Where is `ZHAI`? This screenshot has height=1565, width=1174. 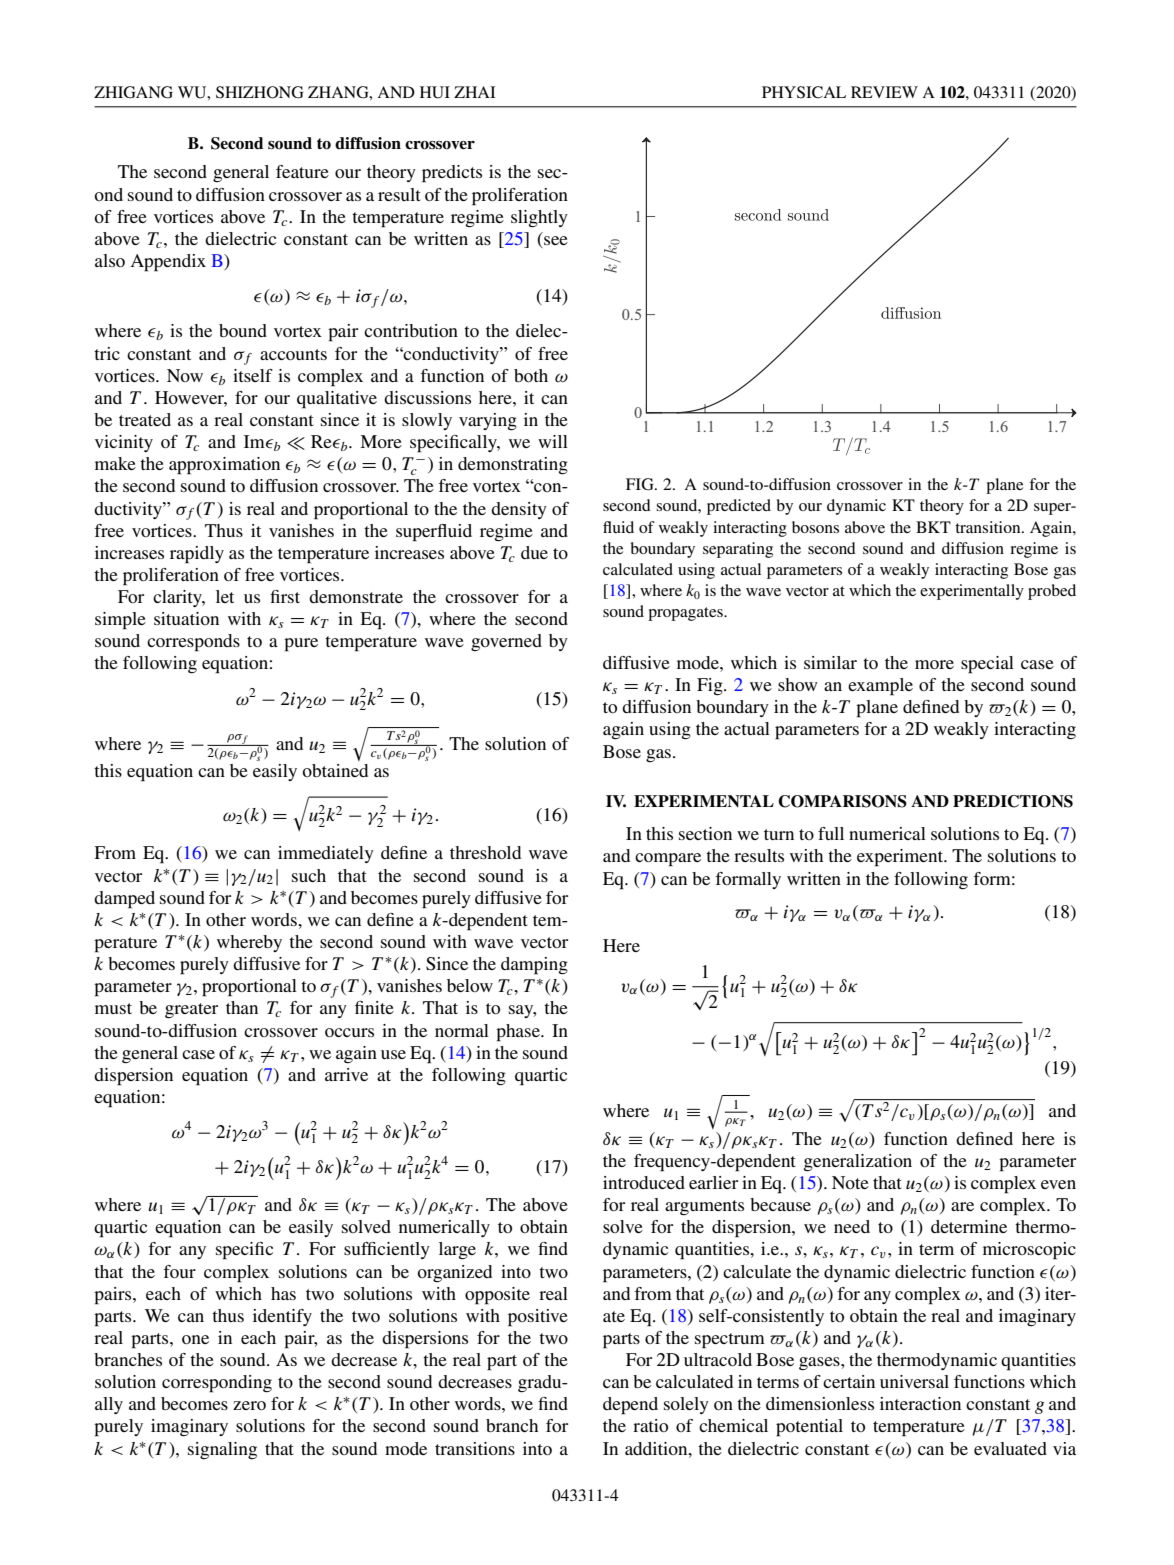 ZHAI is located at coordinates (474, 92).
